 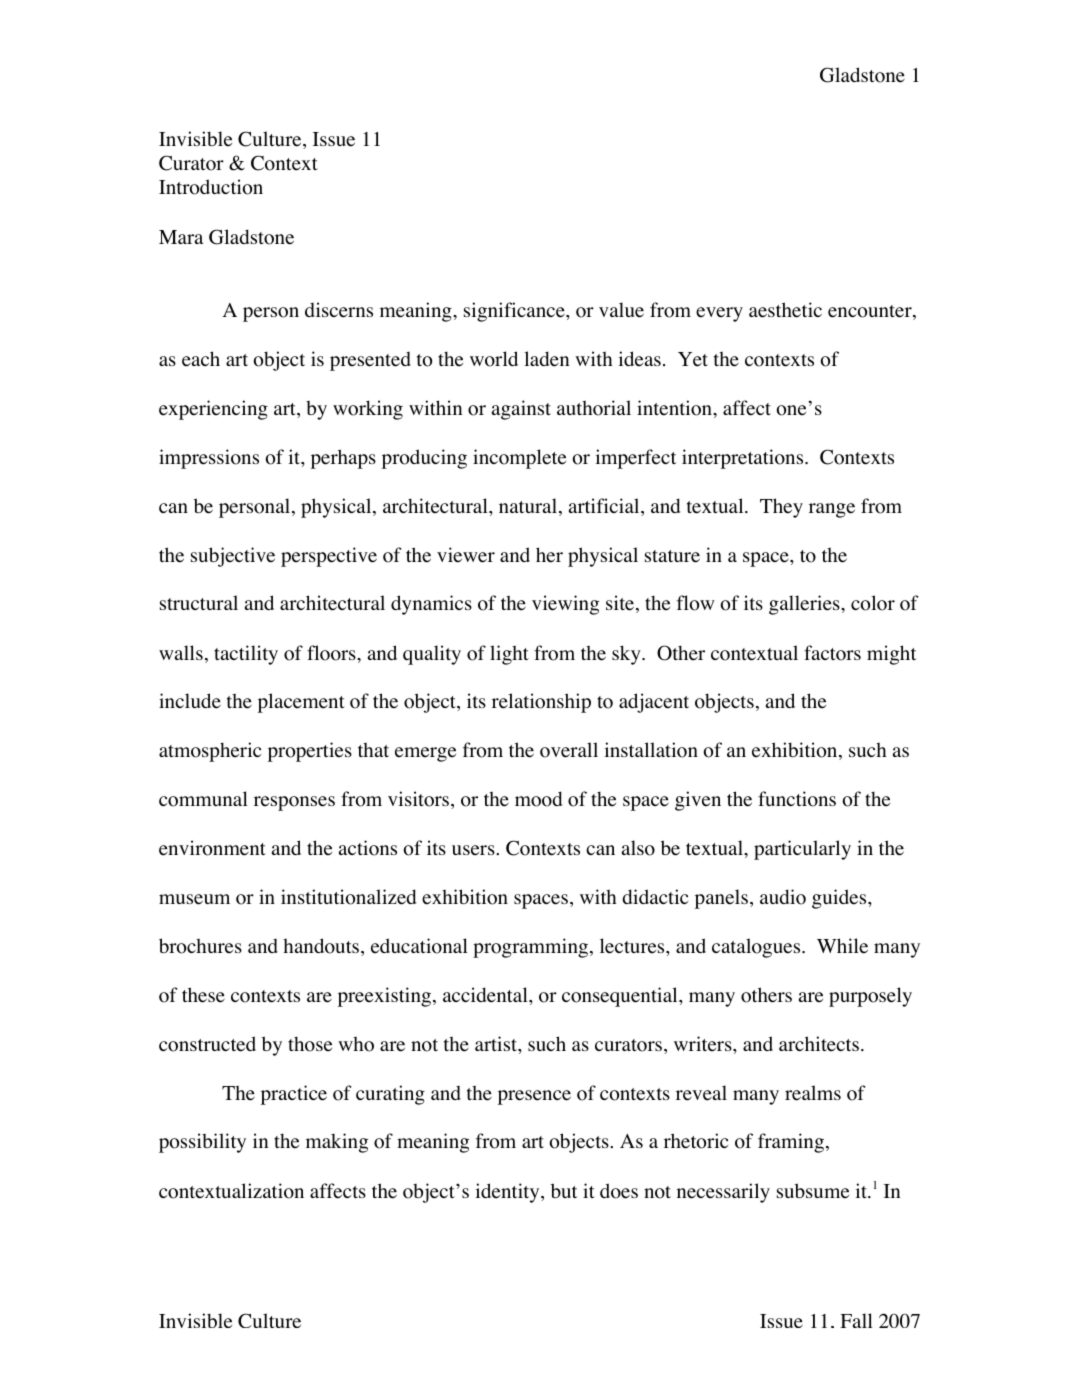 I want to click on functions, so click(x=797, y=799).
